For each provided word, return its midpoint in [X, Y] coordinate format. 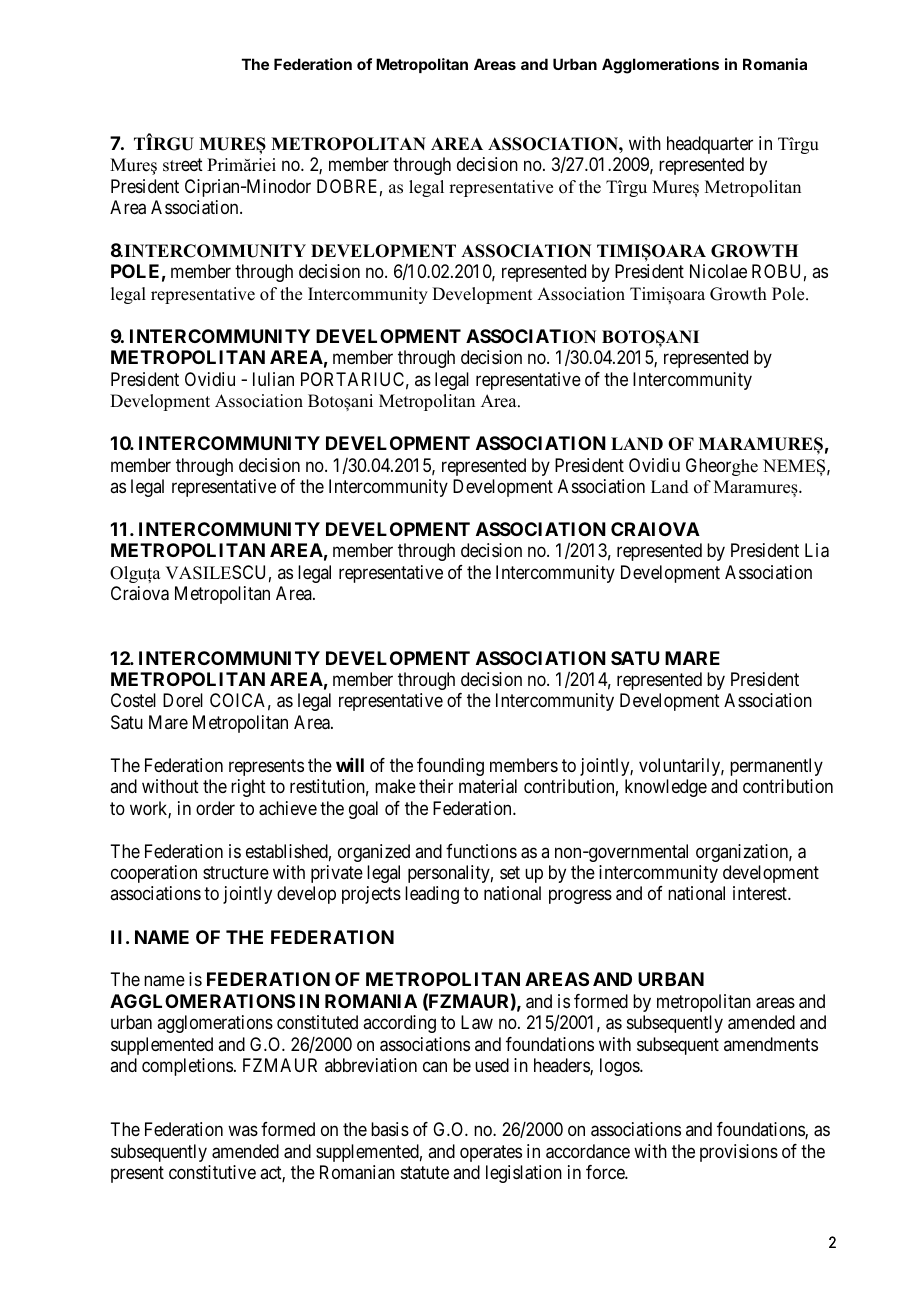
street [183, 165]
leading [432, 895]
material [488, 786]
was [243, 1131]
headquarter [710, 145]
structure [236, 872]
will [350, 765]
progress [580, 897]
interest [761, 893]
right [248, 788]
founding [450, 767]
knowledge [666, 788]
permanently [776, 767]
